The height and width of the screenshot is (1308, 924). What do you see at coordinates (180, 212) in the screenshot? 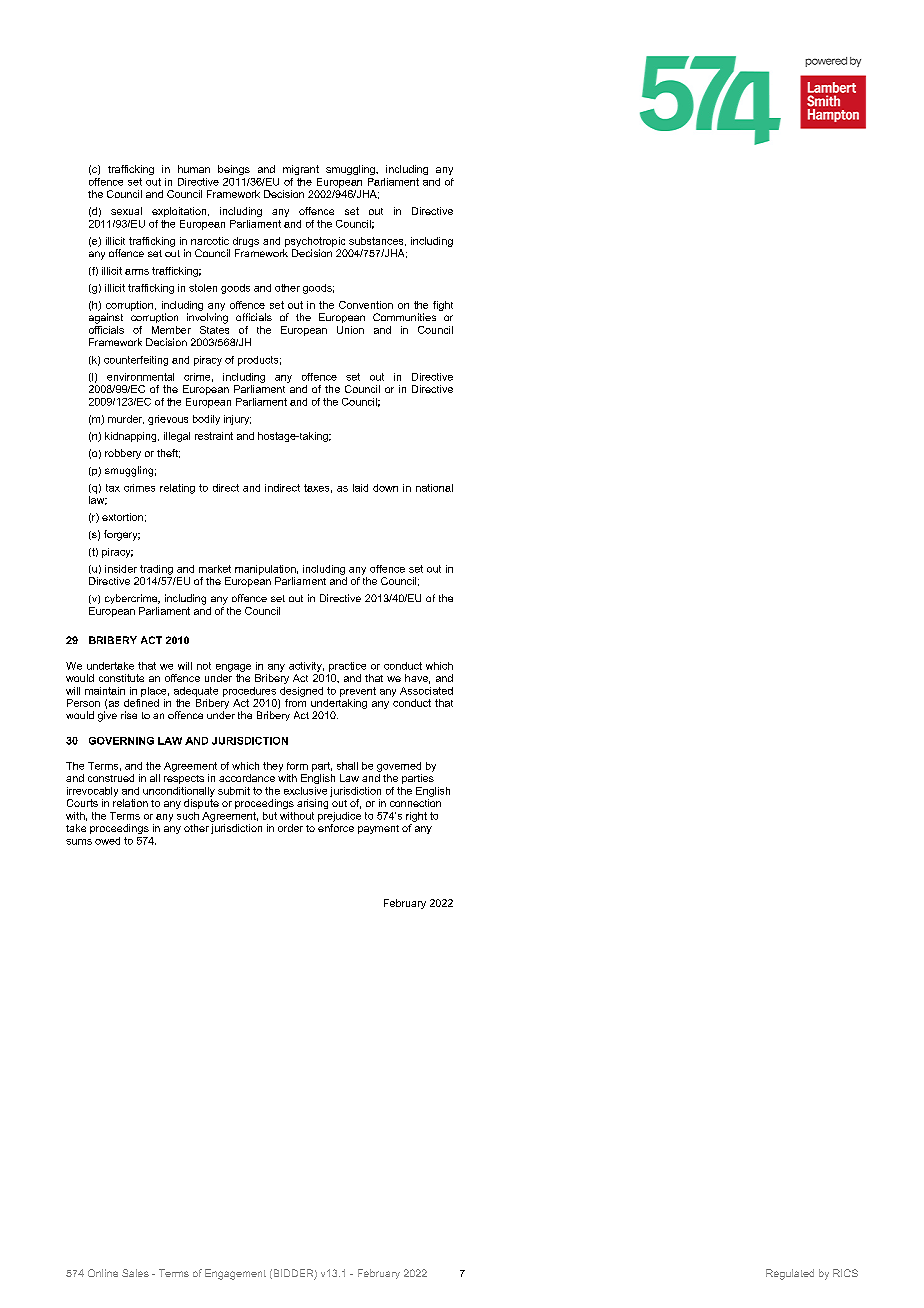
I see `exploitation` at bounding box center [180, 212].
